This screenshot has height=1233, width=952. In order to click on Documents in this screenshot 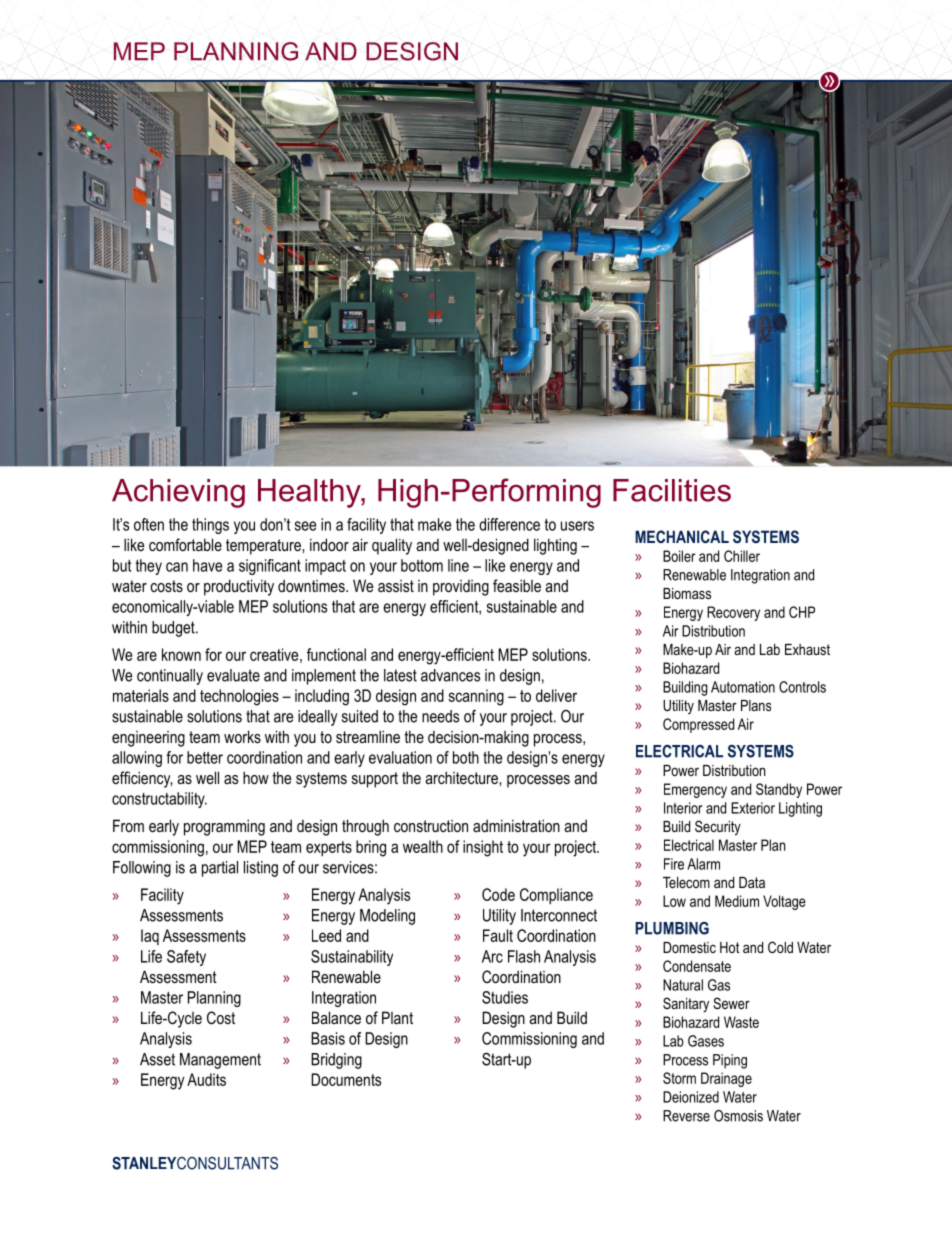, I will do `click(346, 1079)`.
